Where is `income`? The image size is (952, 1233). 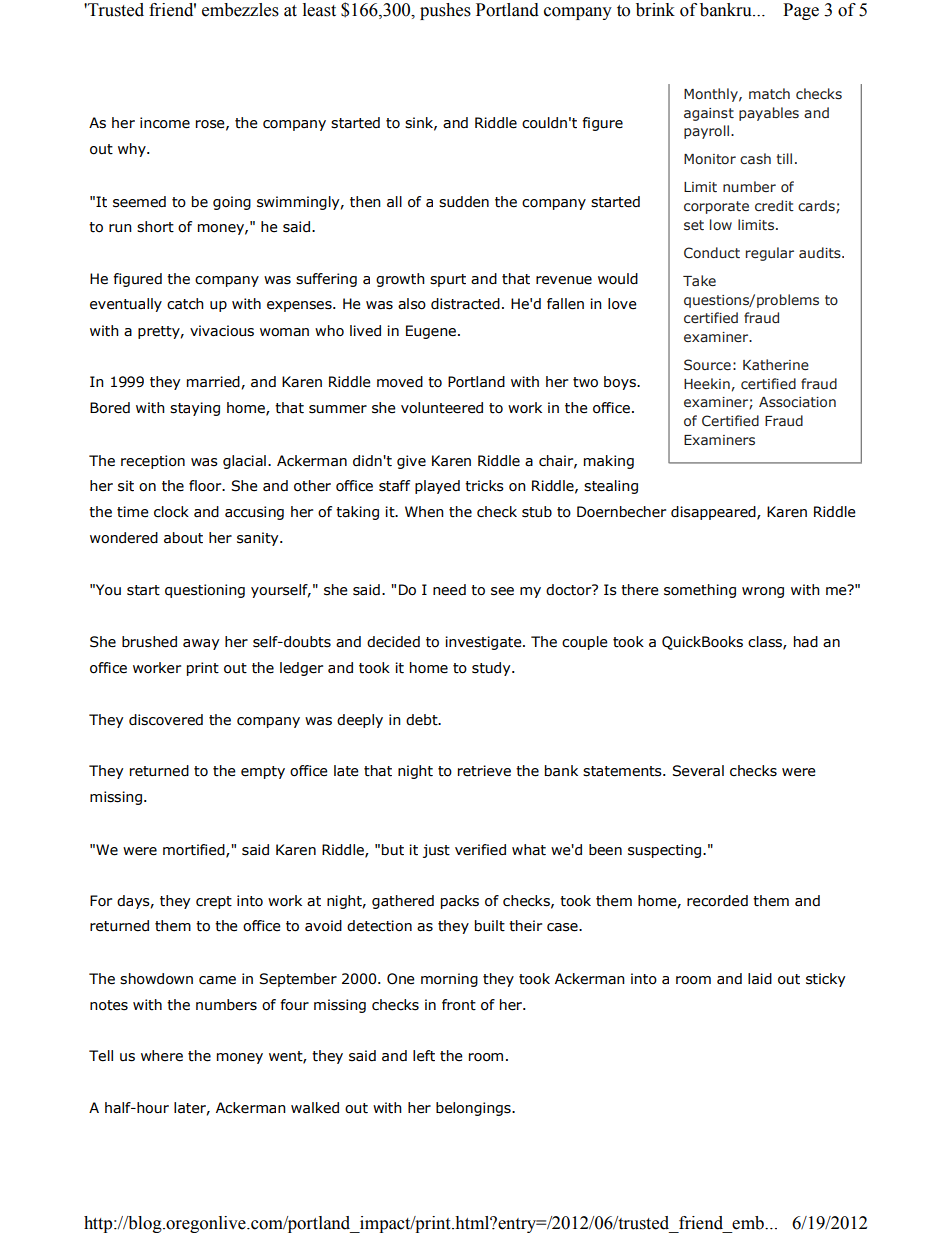
income is located at coordinates (165, 123).
